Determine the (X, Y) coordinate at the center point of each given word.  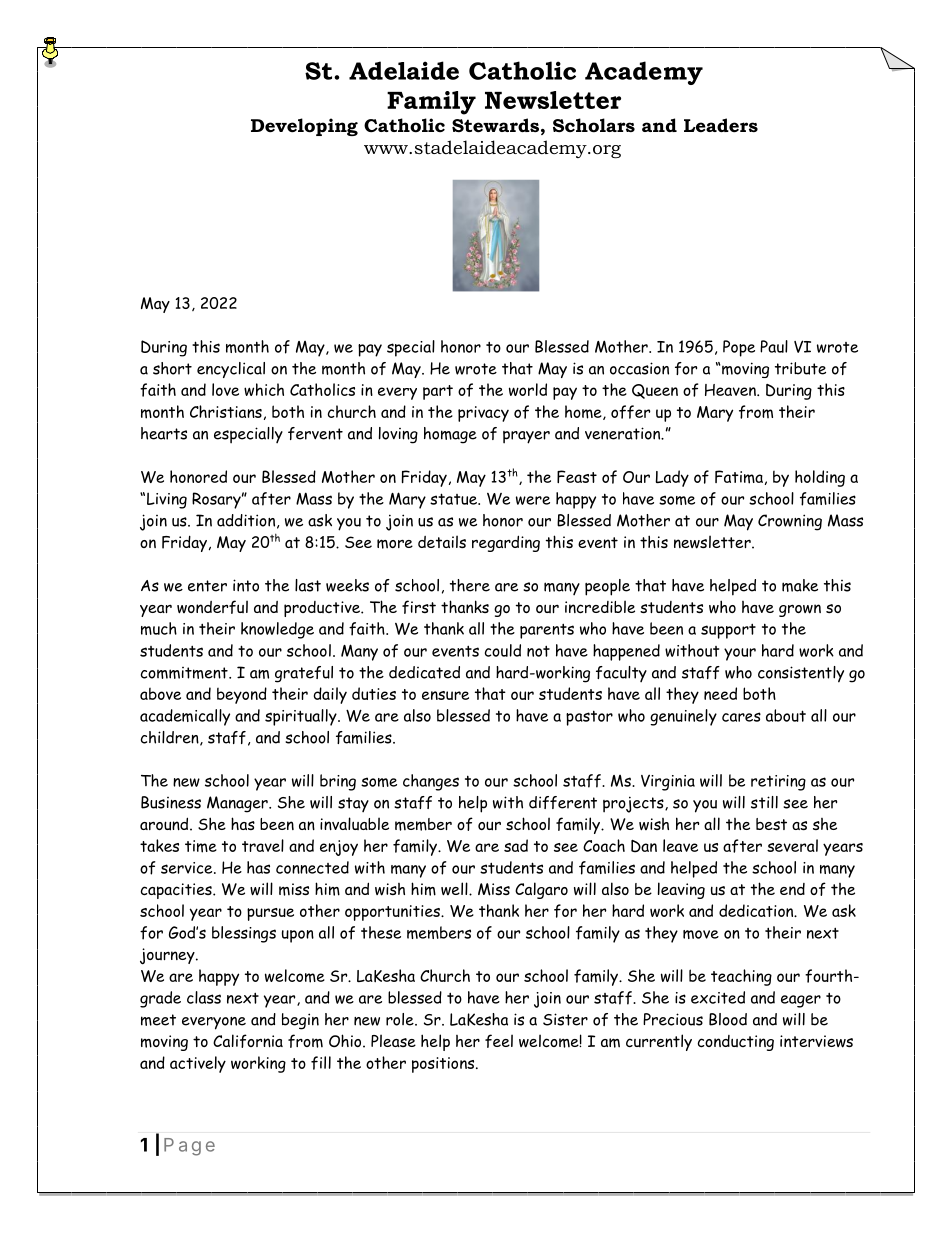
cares (741, 717)
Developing (304, 127)
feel (499, 1041)
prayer (526, 437)
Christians (226, 411)
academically (185, 717)
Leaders (721, 125)
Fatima (739, 477)
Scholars (594, 125)
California (248, 1041)
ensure (445, 695)
